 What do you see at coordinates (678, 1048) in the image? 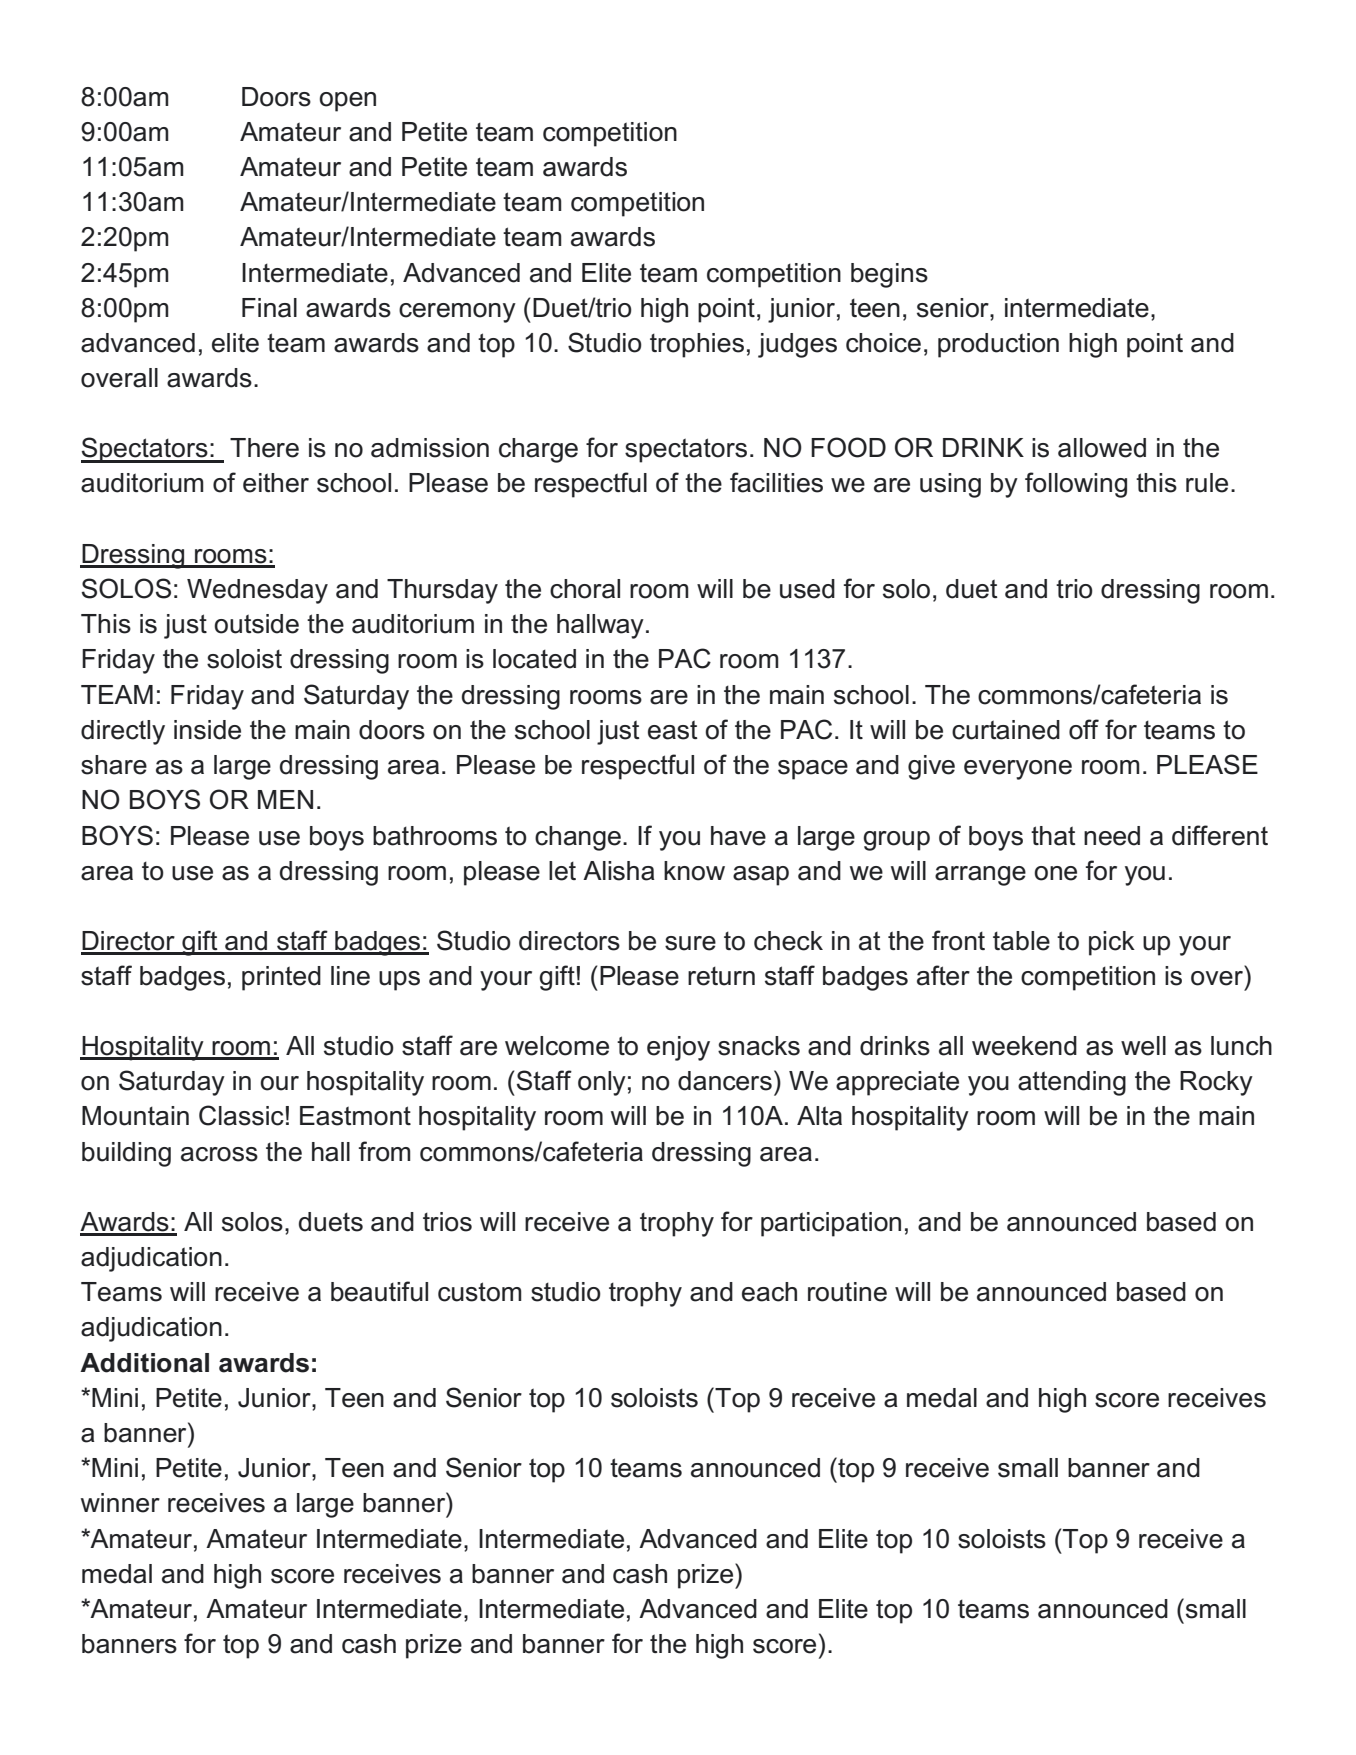
I see `enjoy` at bounding box center [678, 1048].
